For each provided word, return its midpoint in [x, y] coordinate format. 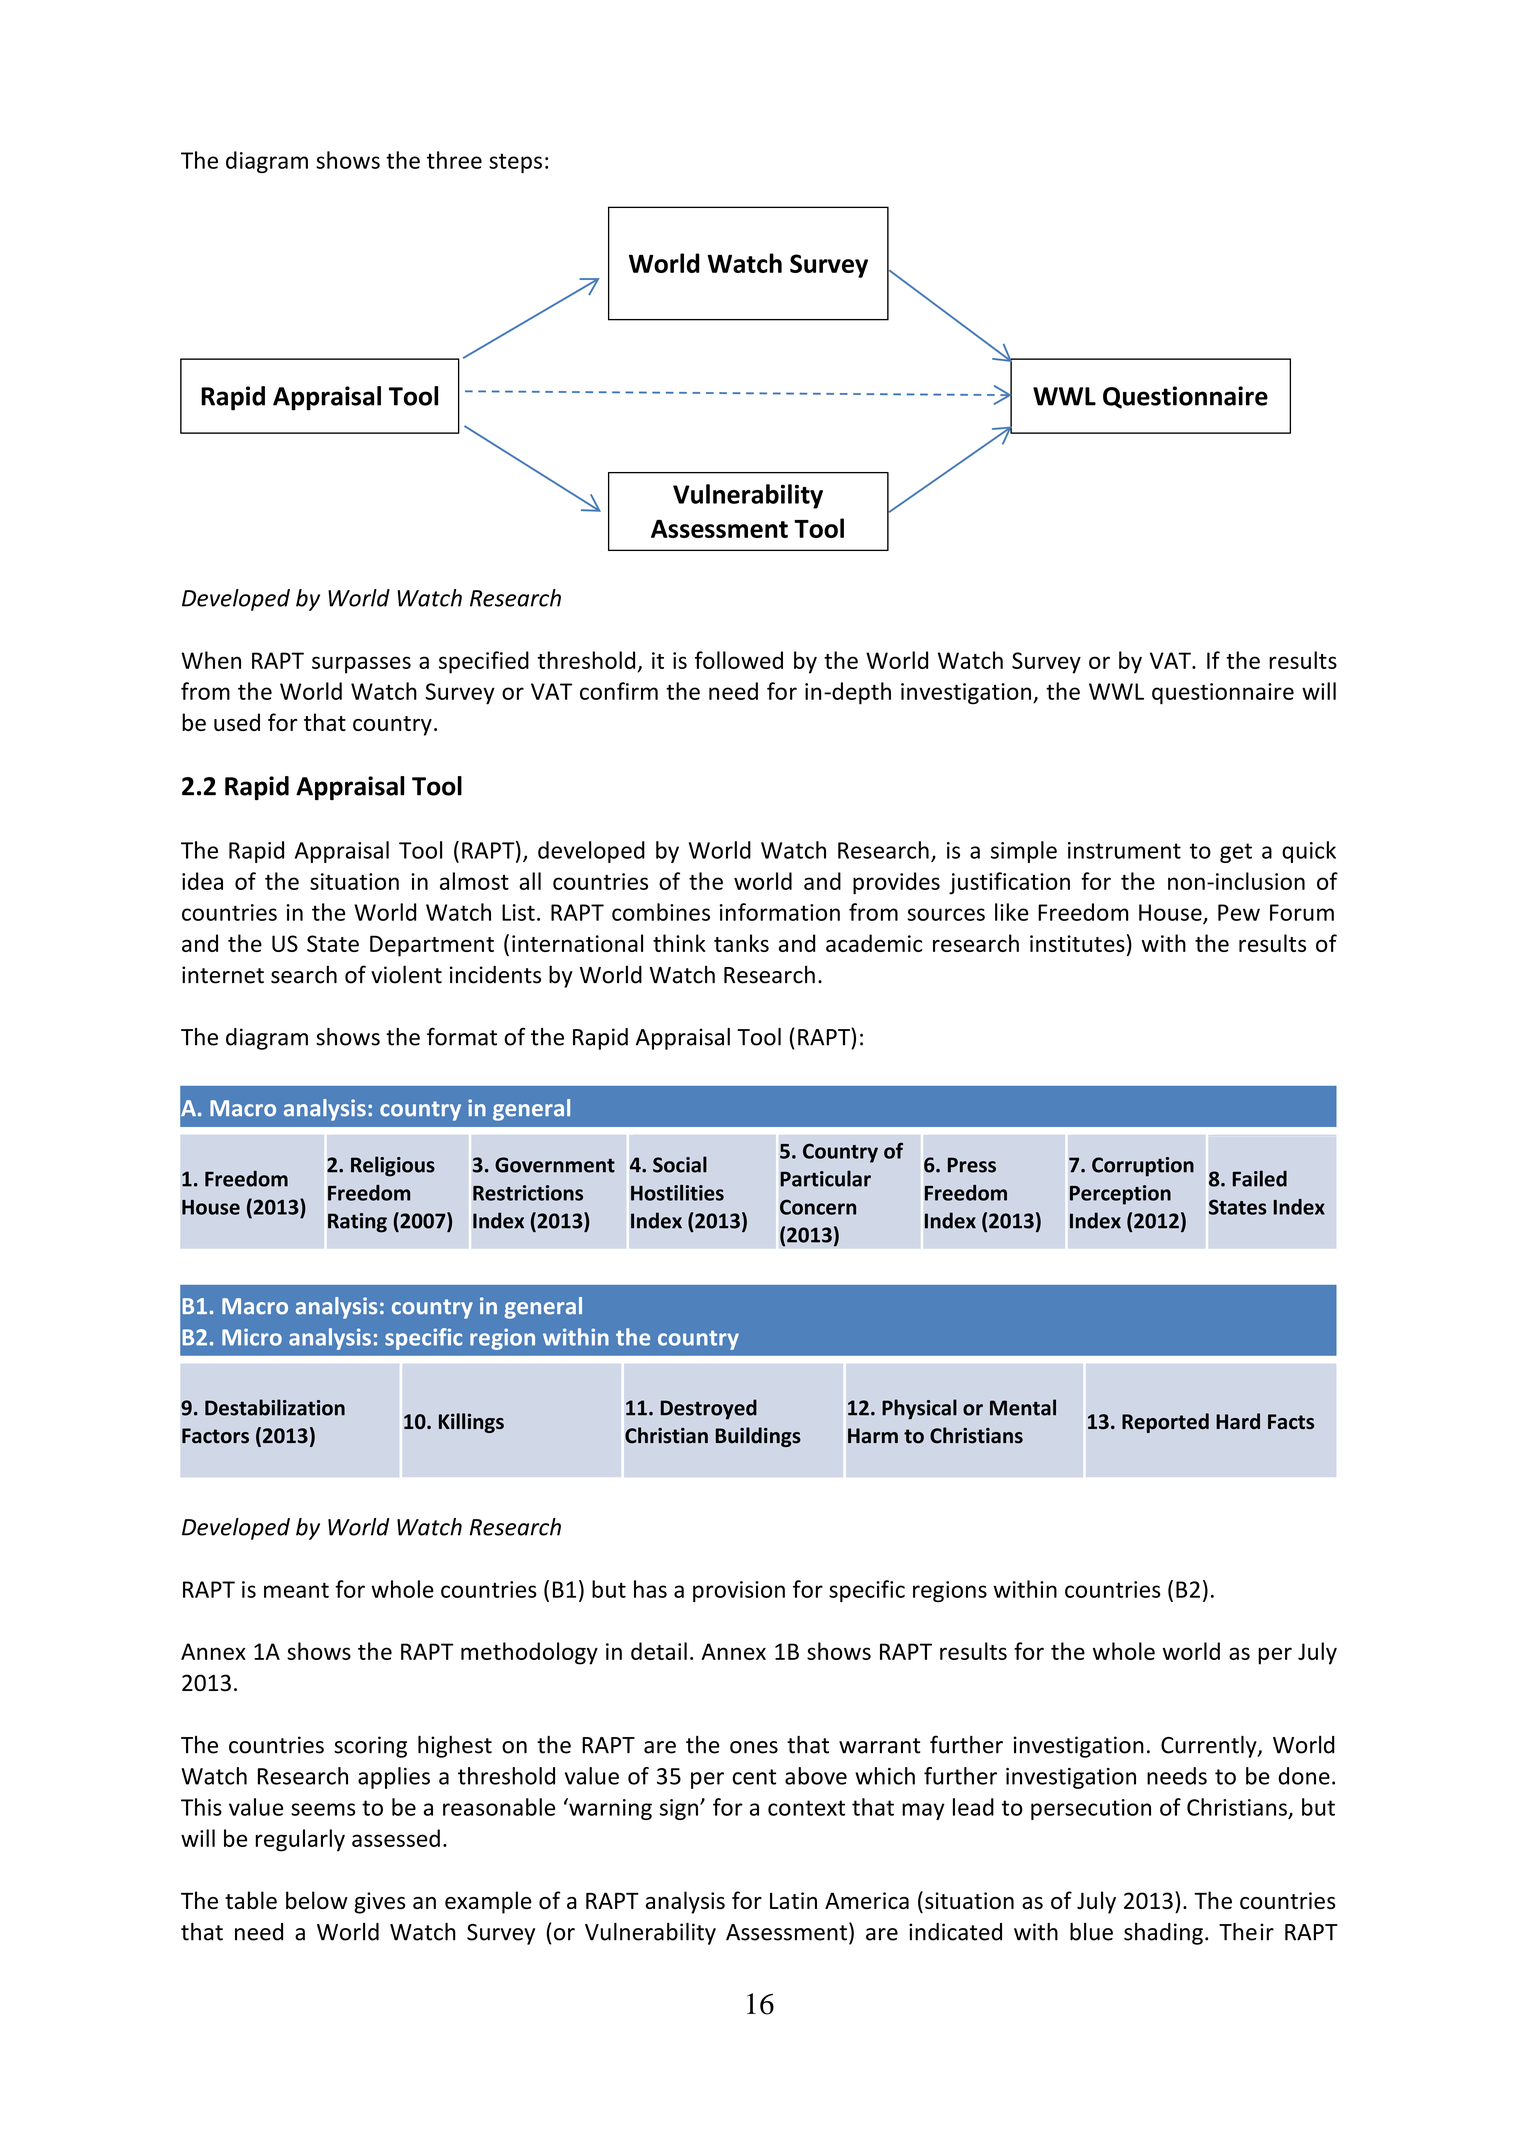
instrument [1124, 850]
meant [296, 1590]
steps [515, 163]
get [1236, 853]
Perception [1120, 1195]
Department [432, 946]
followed [739, 660]
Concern [818, 1207]
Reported [1165, 1423]
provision [739, 1591]
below [317, 1900]
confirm [619, 691]
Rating [357, 1223]
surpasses [361, 665]
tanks [741, 943]
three [454, 160]
